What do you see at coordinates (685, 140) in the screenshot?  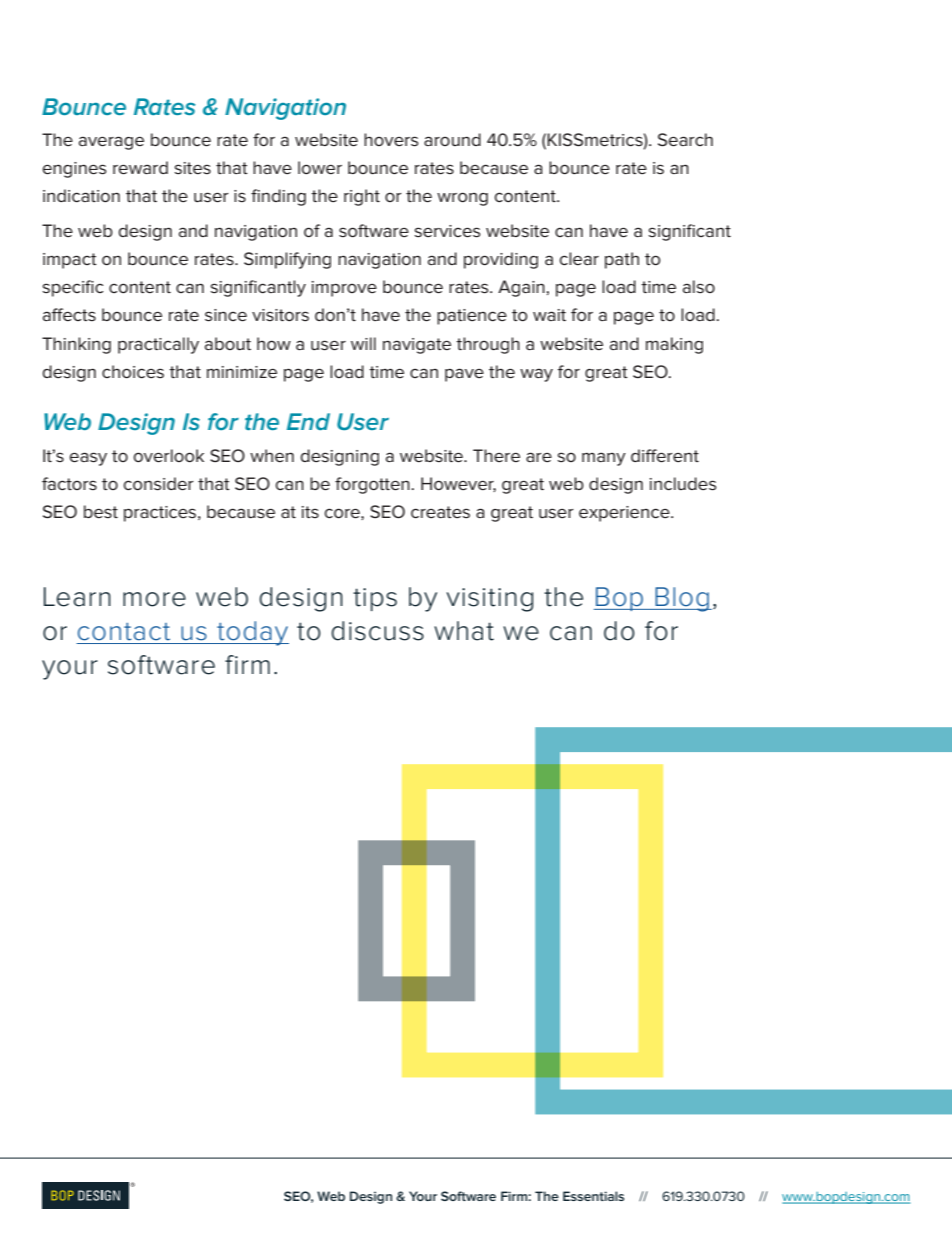 I see `Search` at bounding box center [685, 140].
